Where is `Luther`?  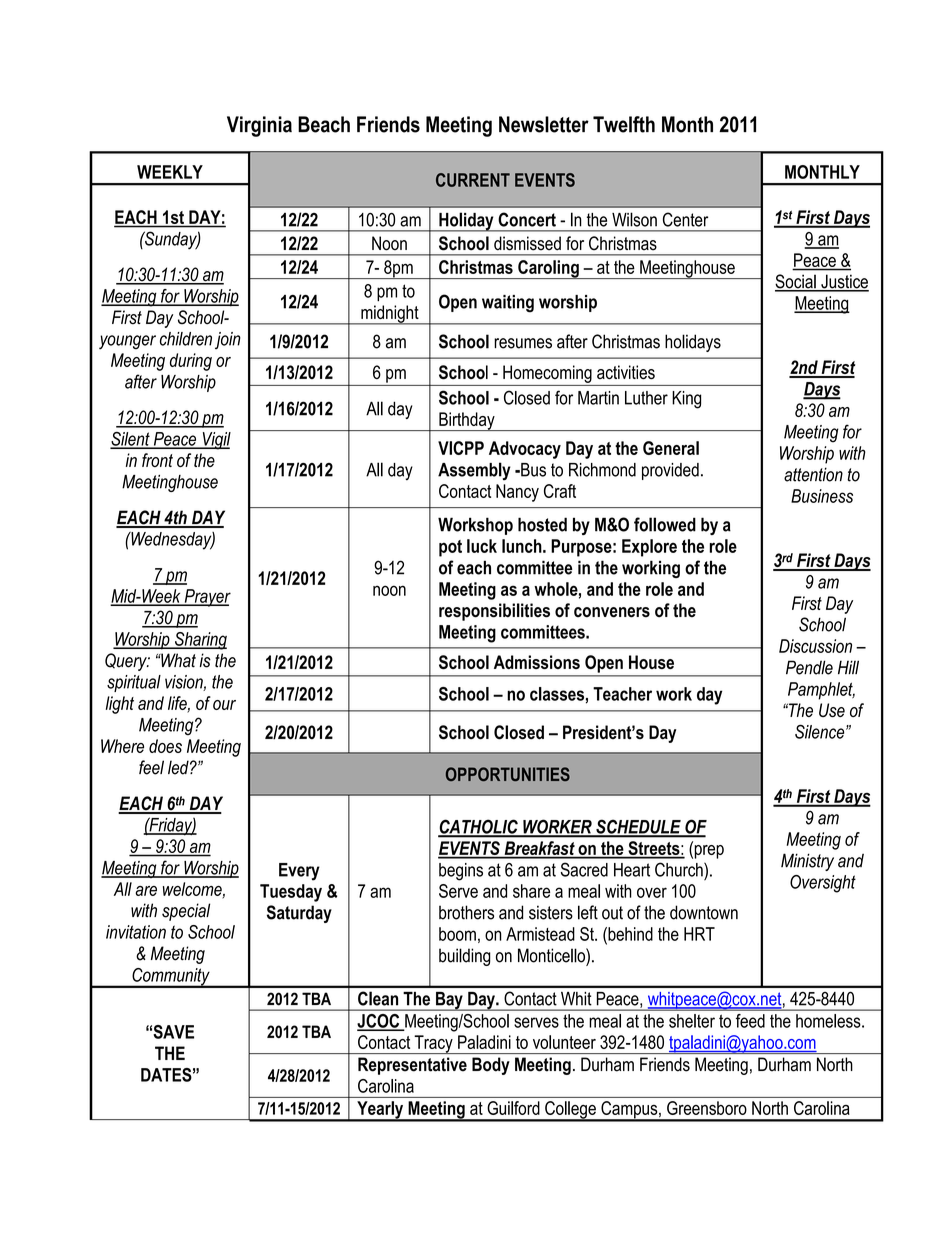 Luther is located at coordinates (646, 398).
